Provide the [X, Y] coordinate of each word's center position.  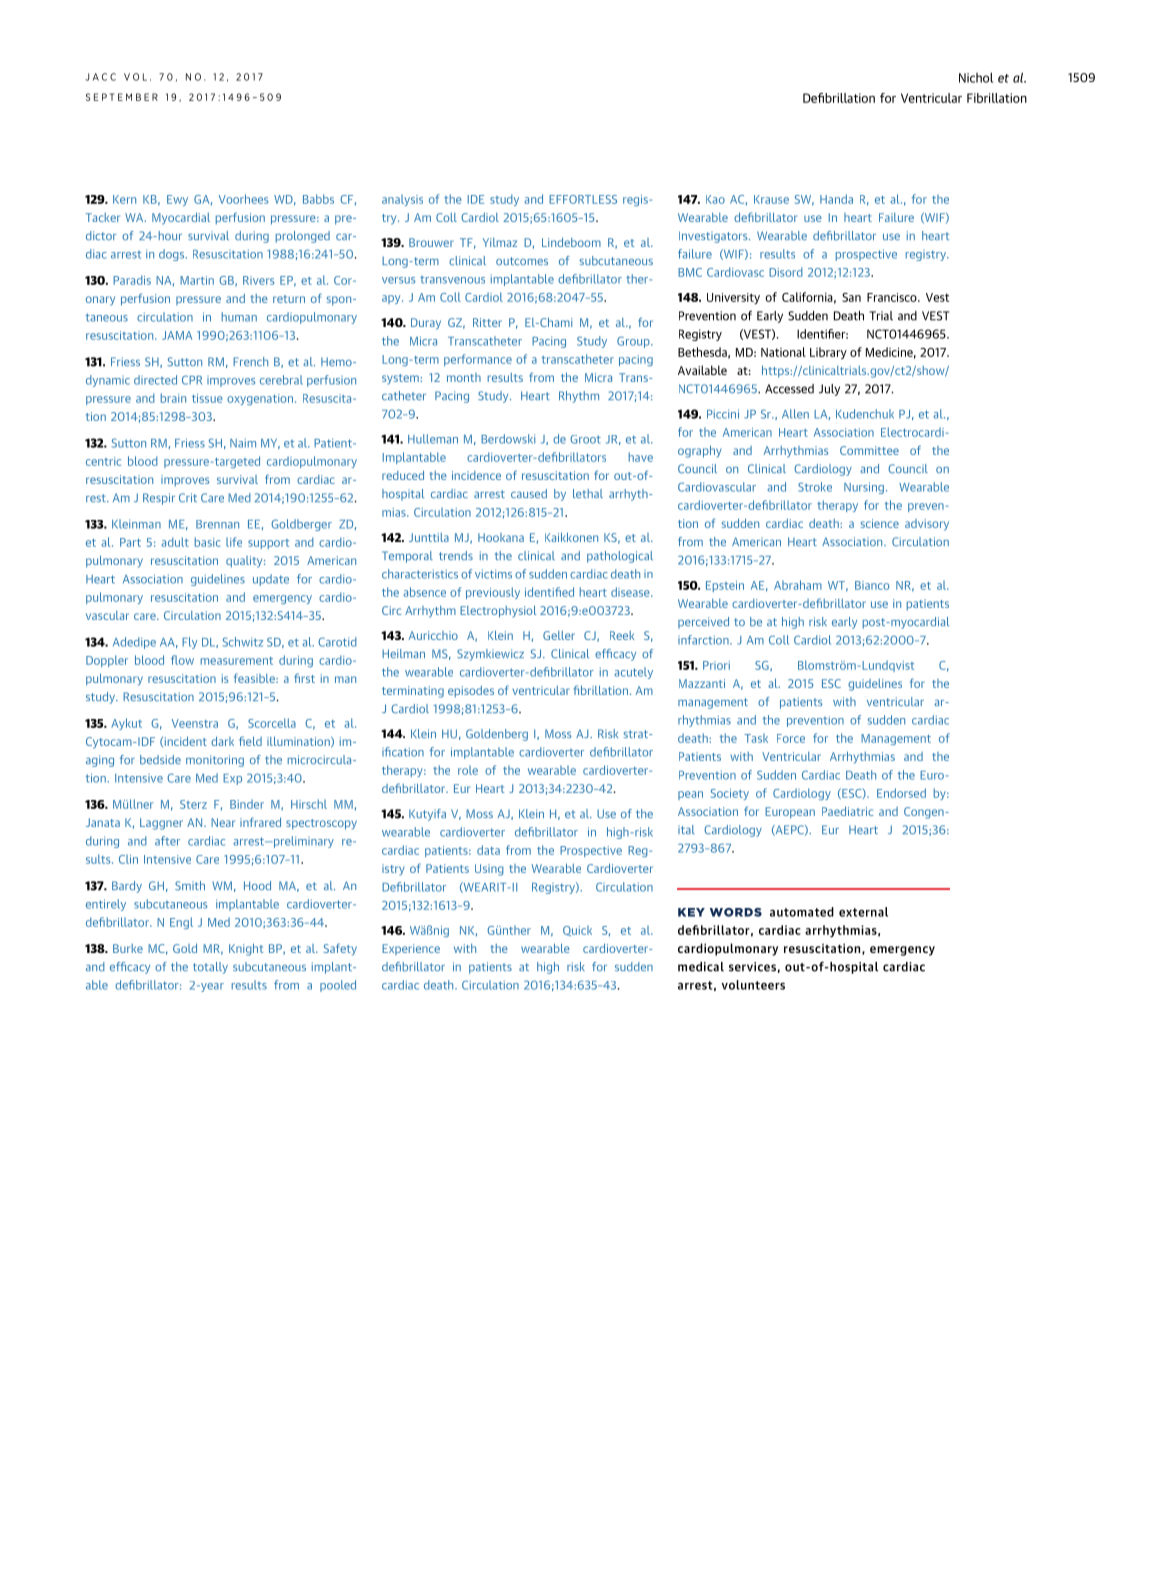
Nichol [976, 77]
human [239, 317]
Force [791, 738]
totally [210, 968]
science [880, 523]
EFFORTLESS [583, 199]
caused [529, 493]
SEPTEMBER [122, 97]
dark [222, 741]
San [851, 297]
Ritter [487, 322]
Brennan [217, 524]
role [468, 770]
